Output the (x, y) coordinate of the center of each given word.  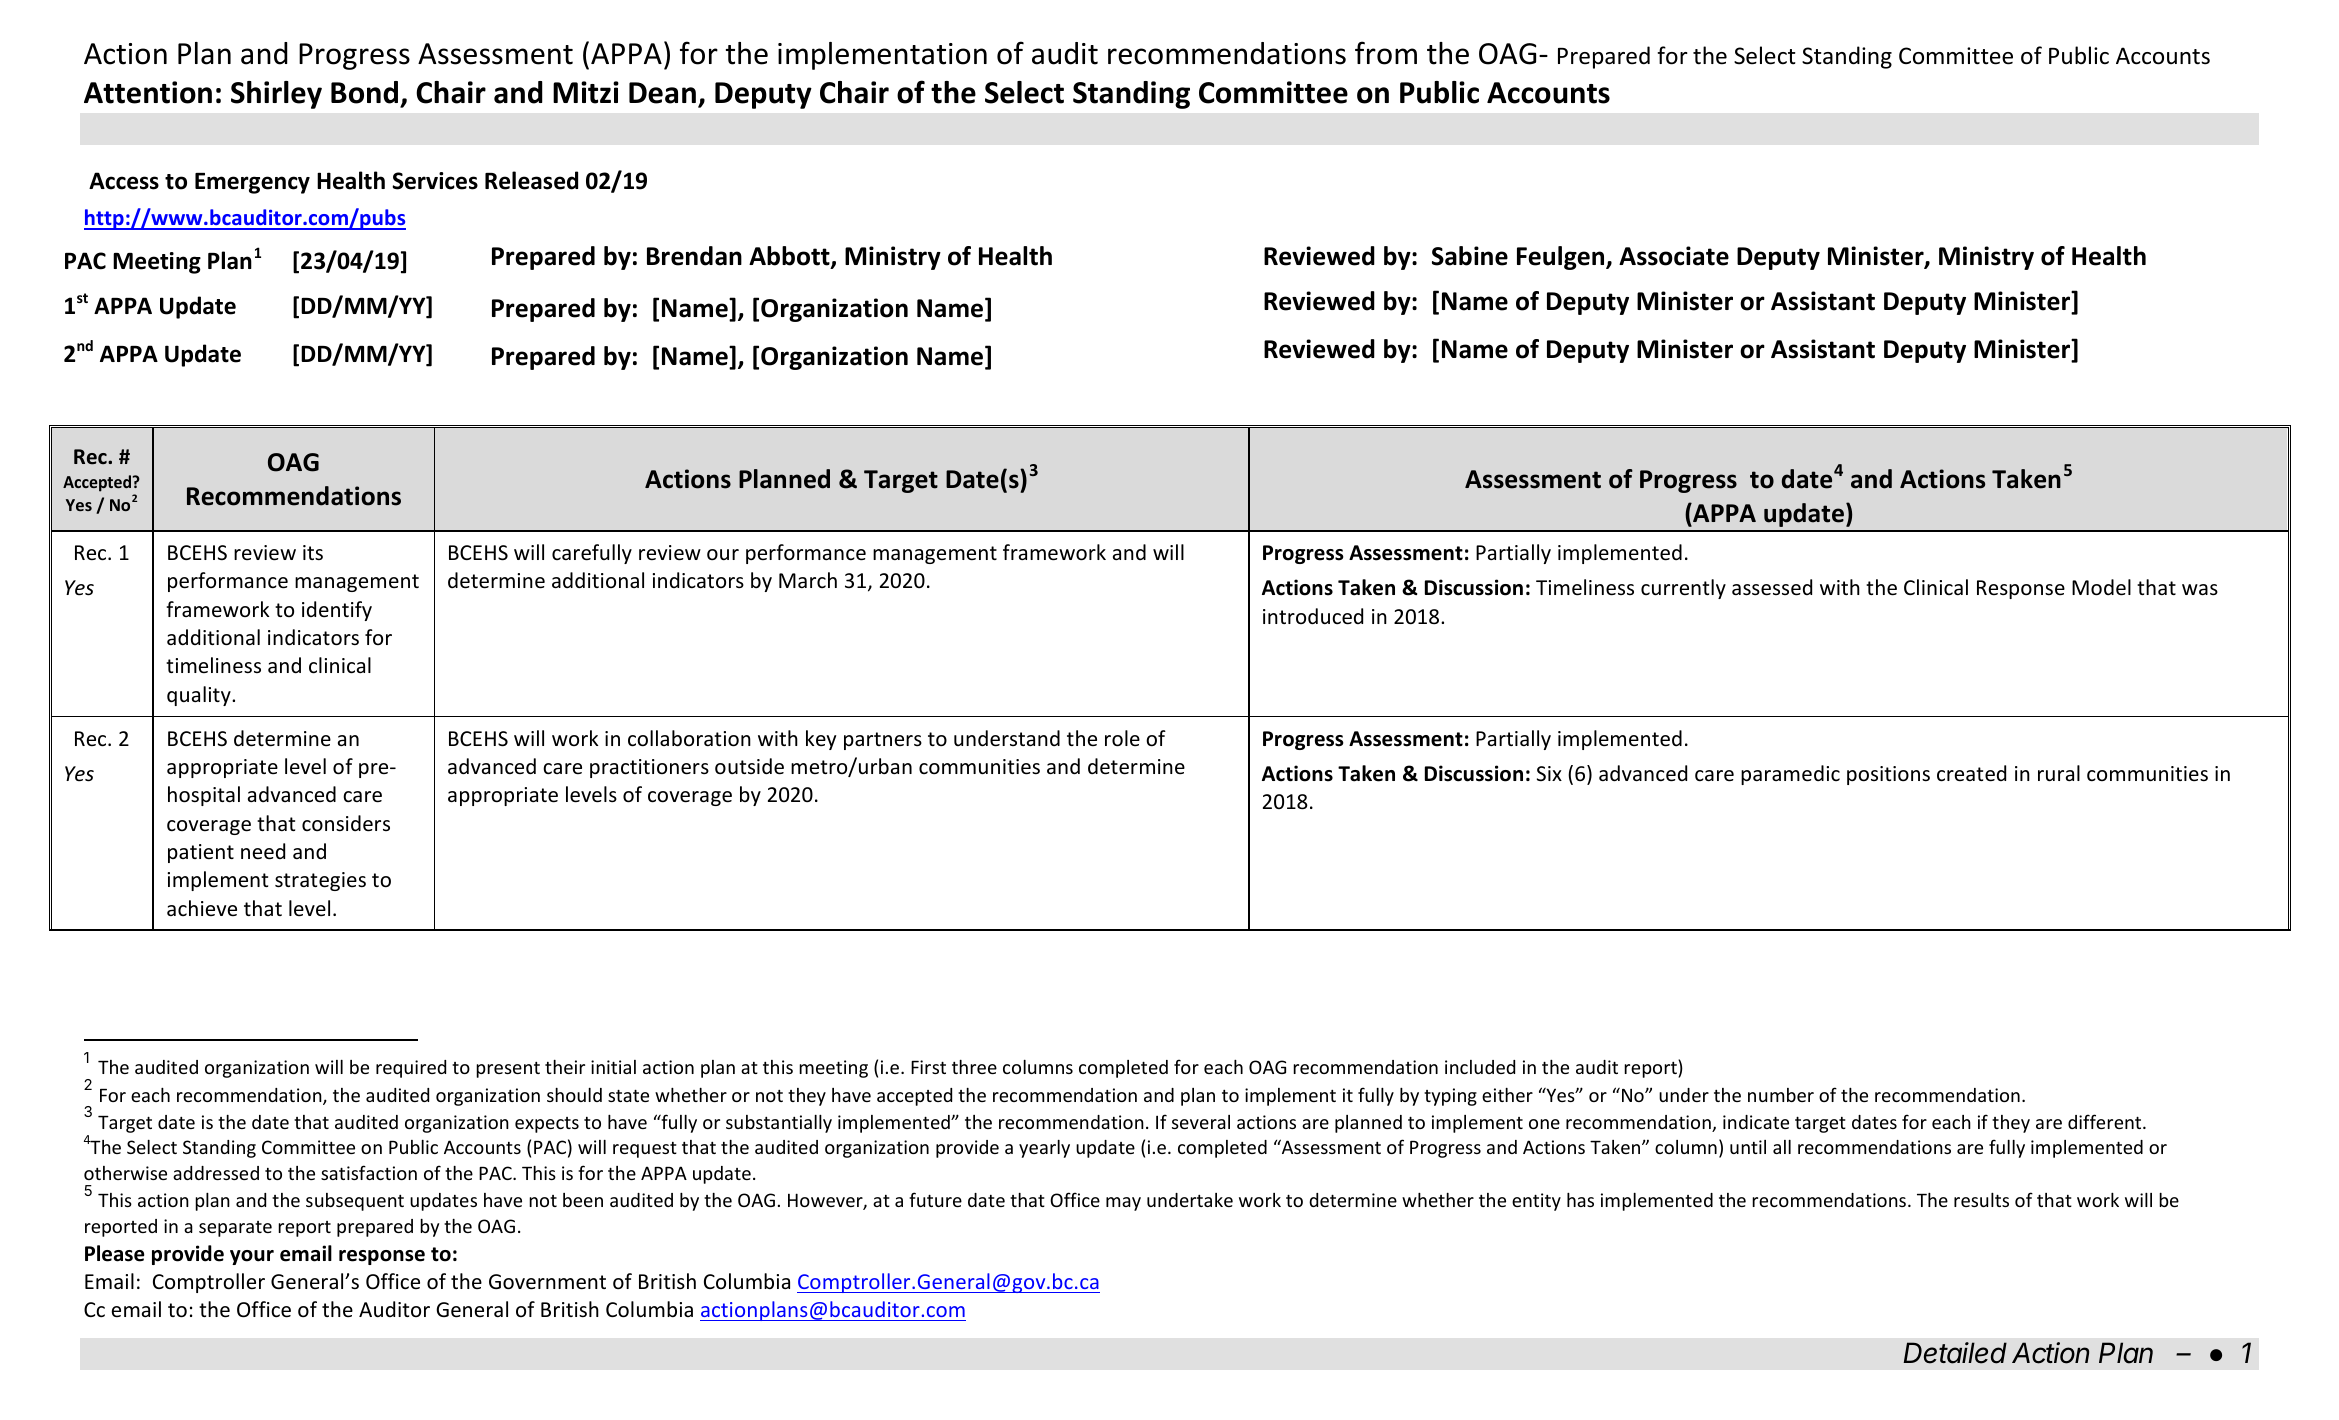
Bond (366, 94)
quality (200, 696)
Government (547, 1282)
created (1971, 773)
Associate (1674, 256)
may (1123, 1204)
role (1122, 738)
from (1386, 53)
